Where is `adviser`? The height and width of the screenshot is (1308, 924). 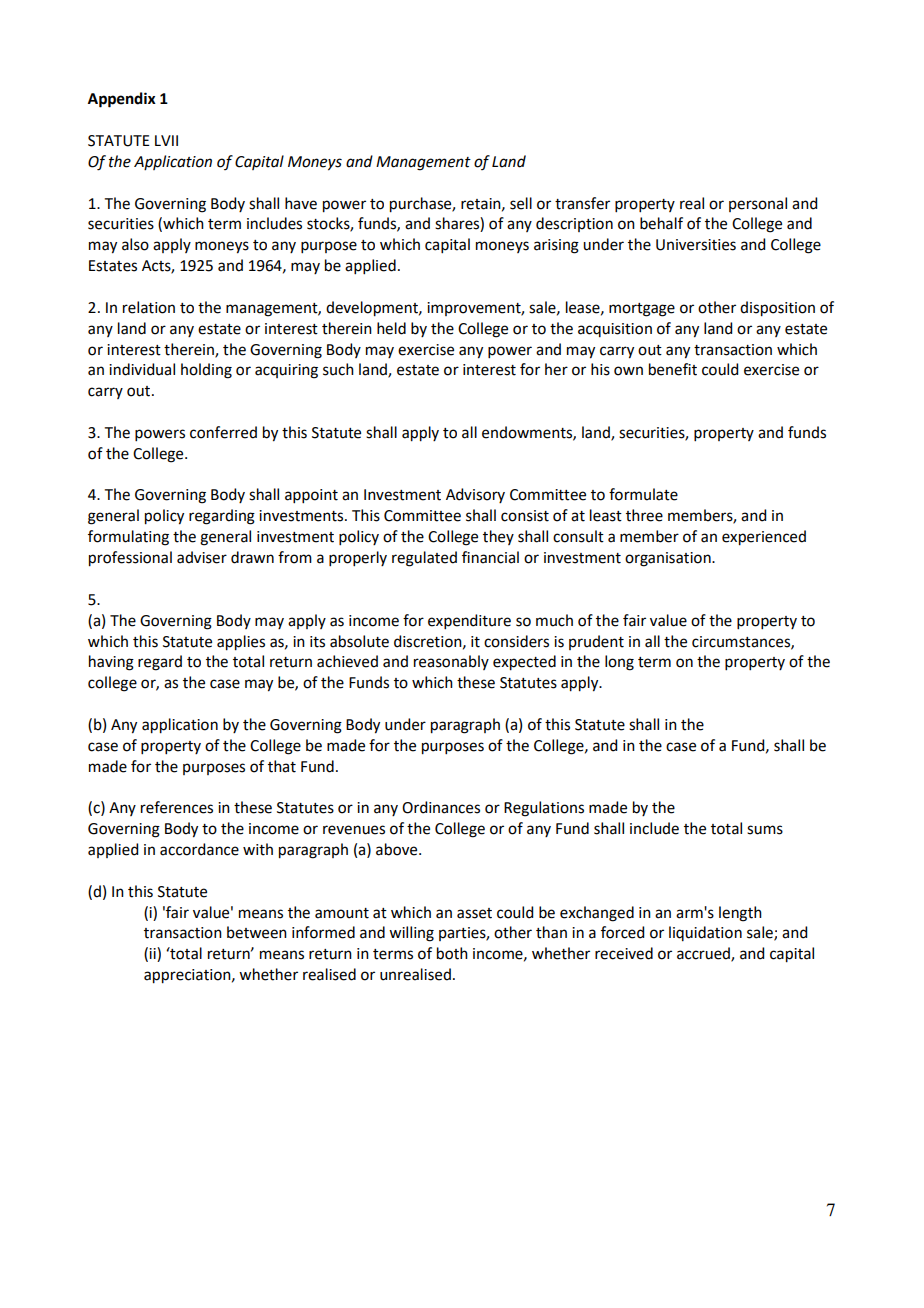
adviser is located at coordinates (202, 557).
